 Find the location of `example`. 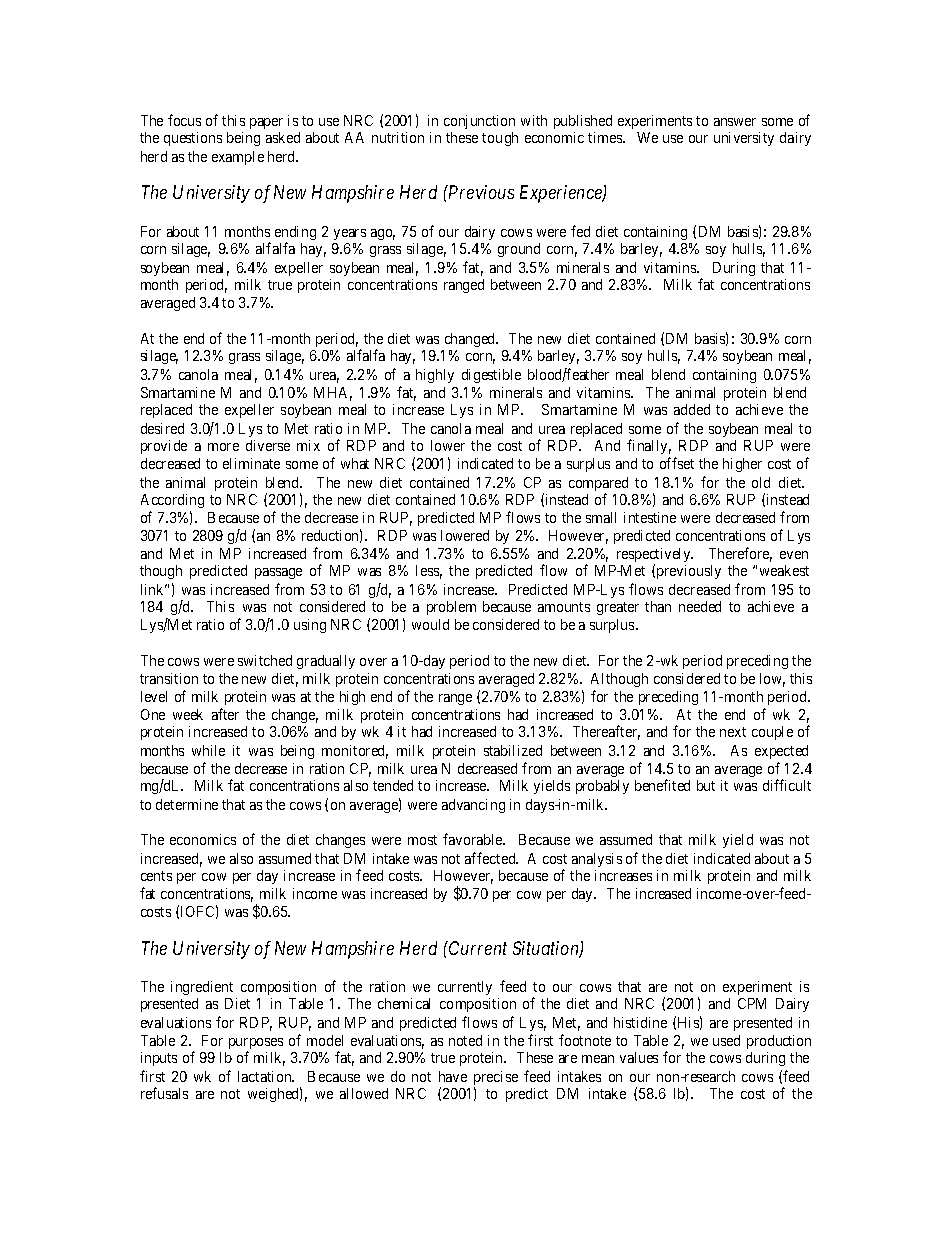

example is located at coordinates (238, 158).
